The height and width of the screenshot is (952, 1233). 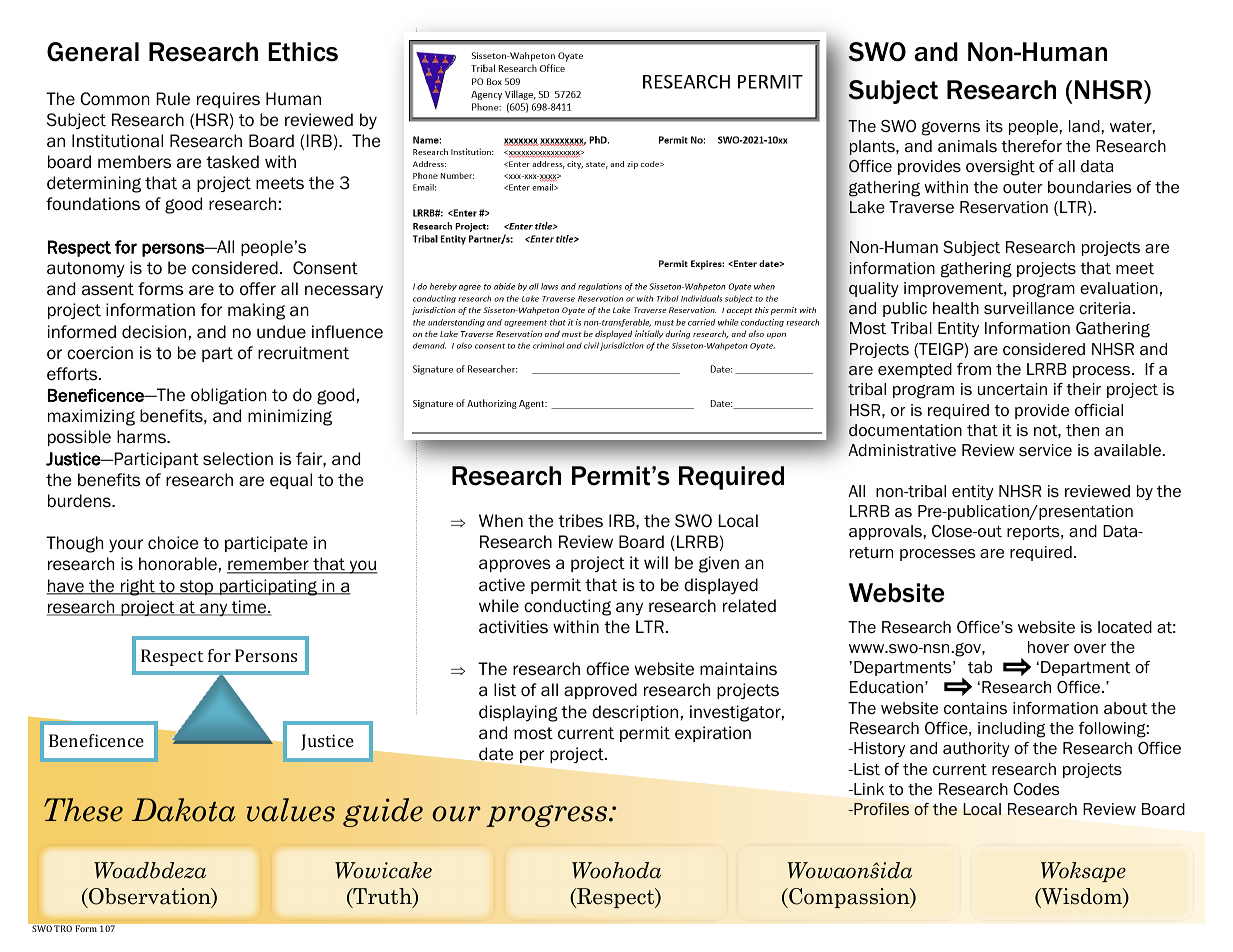 What do you see at coordinates (150, 897) in the screenshot?
I see `Observation` at bounding box center [150, 897].
